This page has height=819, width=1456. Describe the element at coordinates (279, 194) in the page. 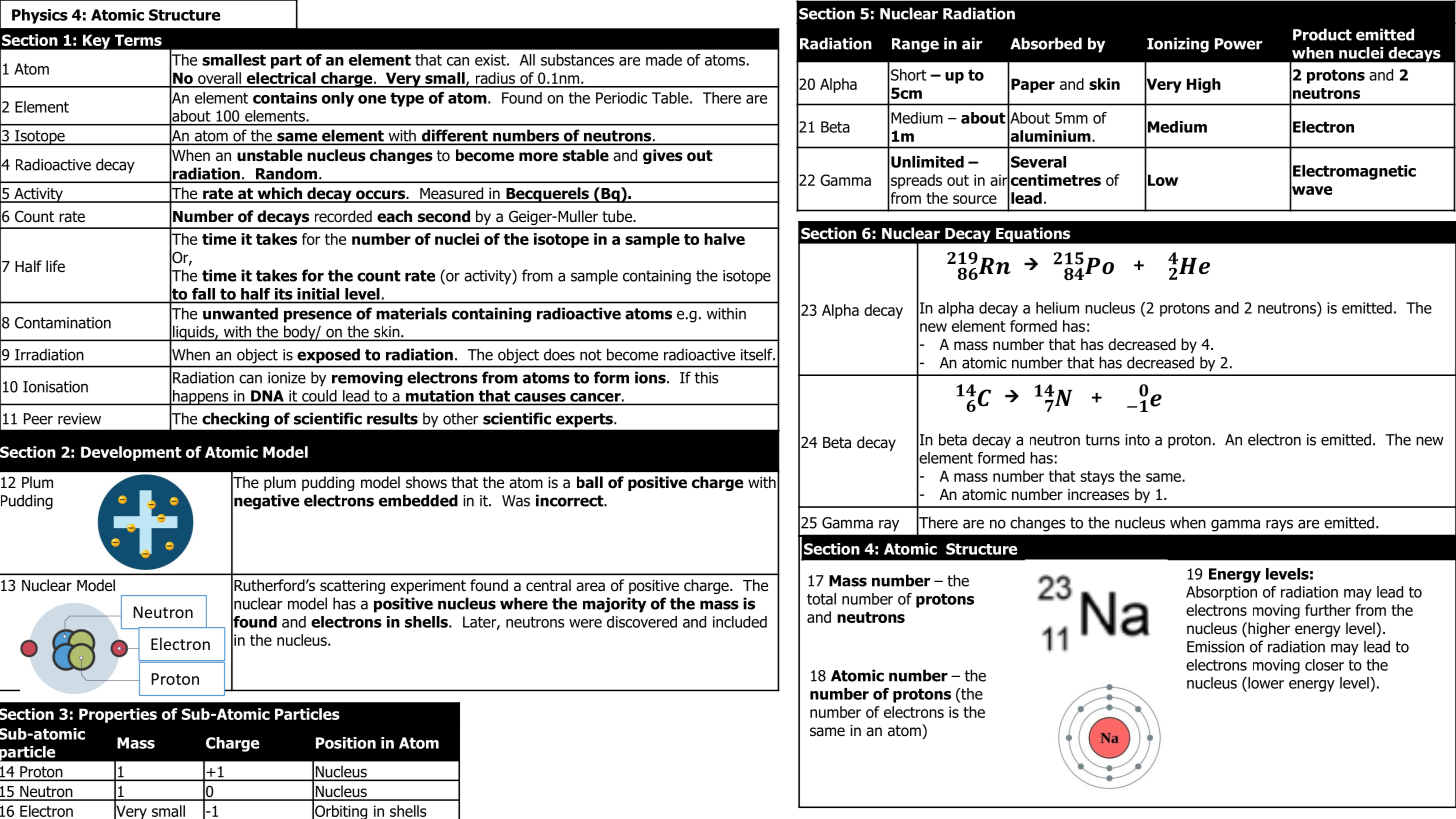

I see `which` at that location.
